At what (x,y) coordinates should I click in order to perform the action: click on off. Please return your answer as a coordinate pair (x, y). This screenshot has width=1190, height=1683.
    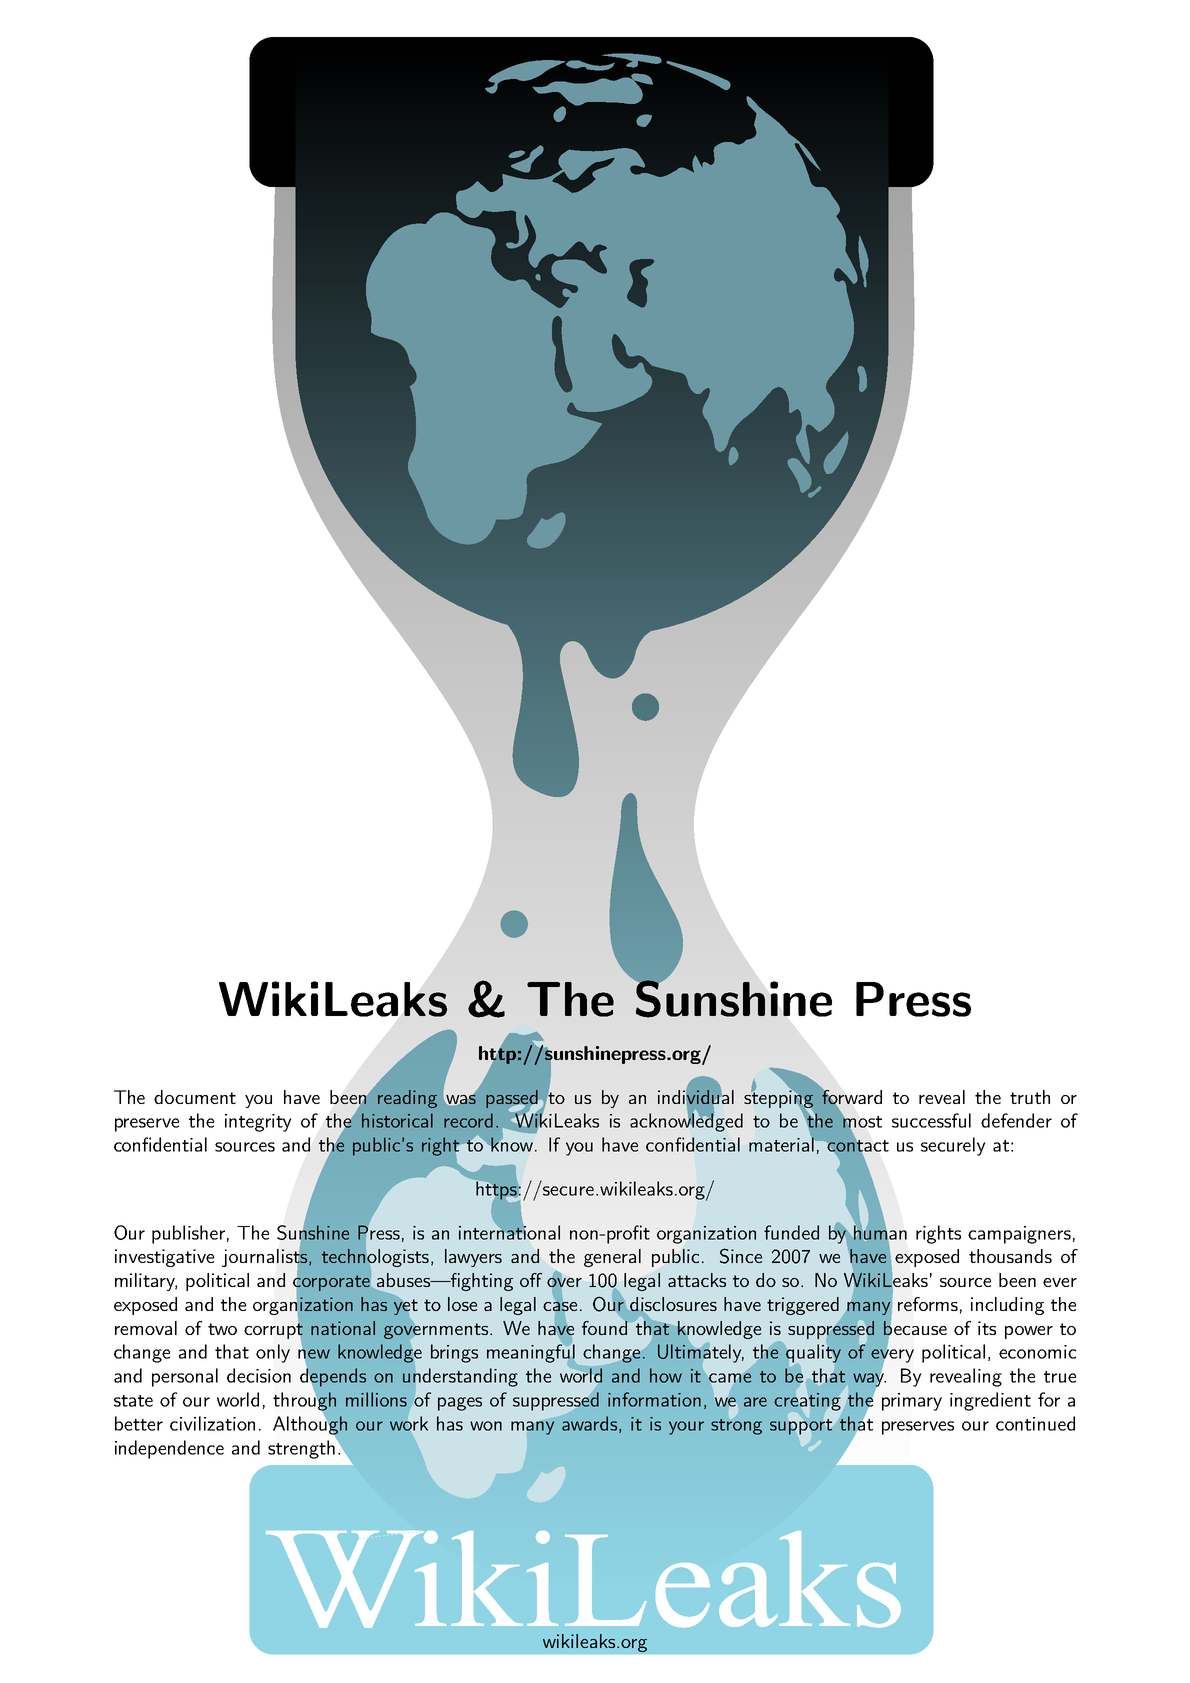
    Looking at the image, I should click on (531, 1280).
